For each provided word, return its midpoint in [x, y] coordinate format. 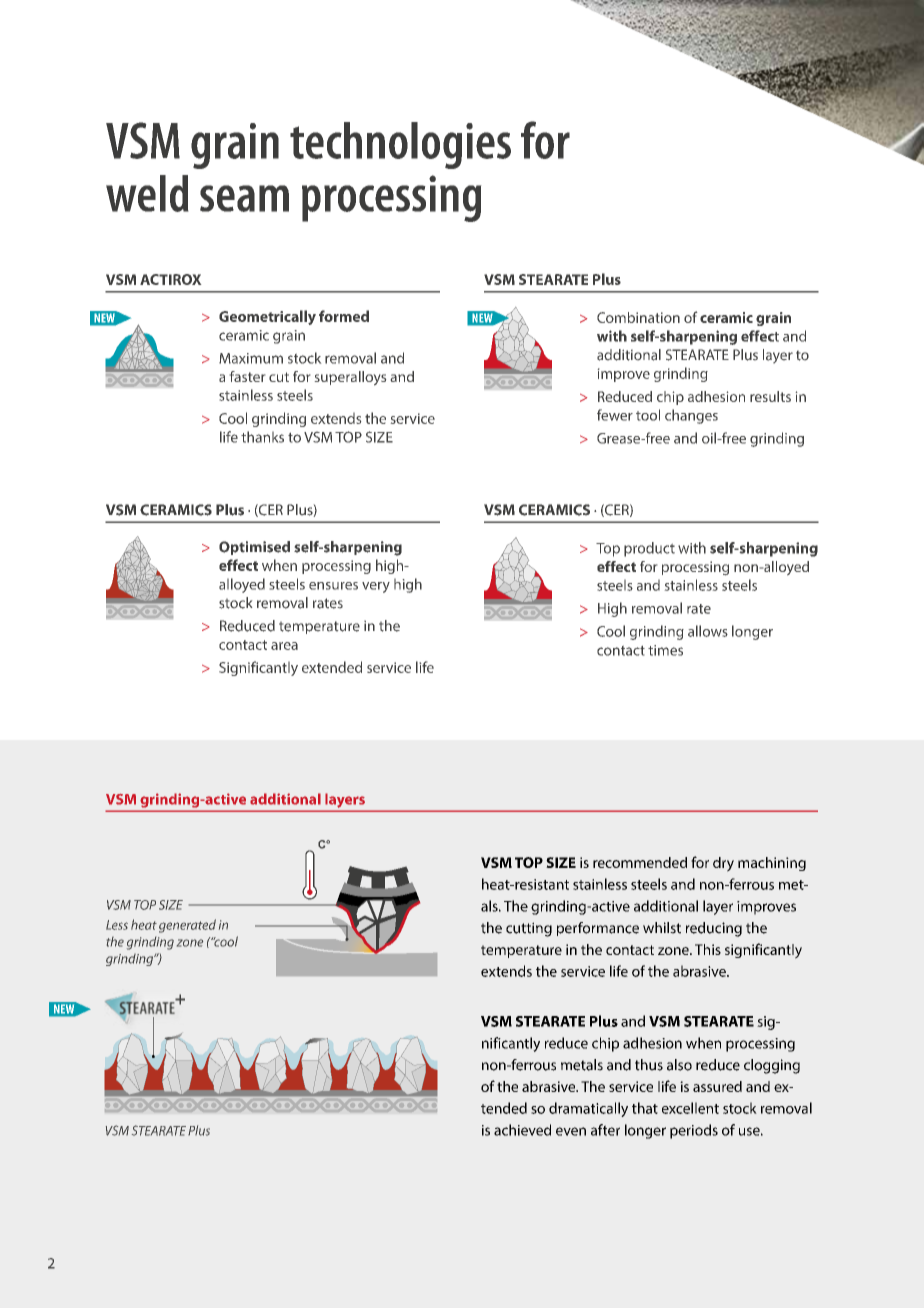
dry [723, 864]
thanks [262, 437]
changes [691, 416]
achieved [522, 1130]
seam [244, 198]
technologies [400, 145]
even [571, 1131]
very [376, 587]
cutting [529, 929]
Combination [638, 317]
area [284, 646]
